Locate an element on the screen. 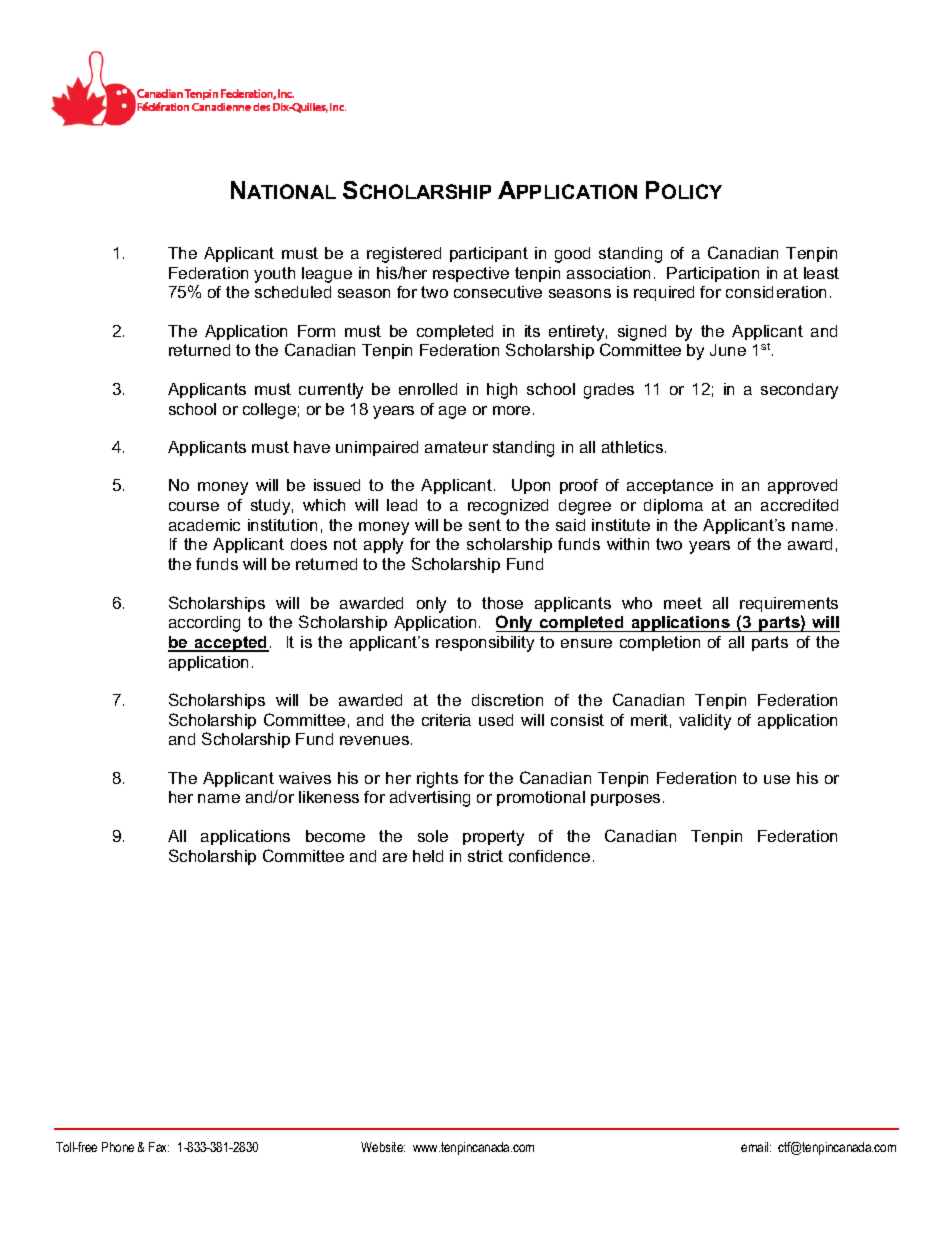  validity is located at coordinates (705, 722).
